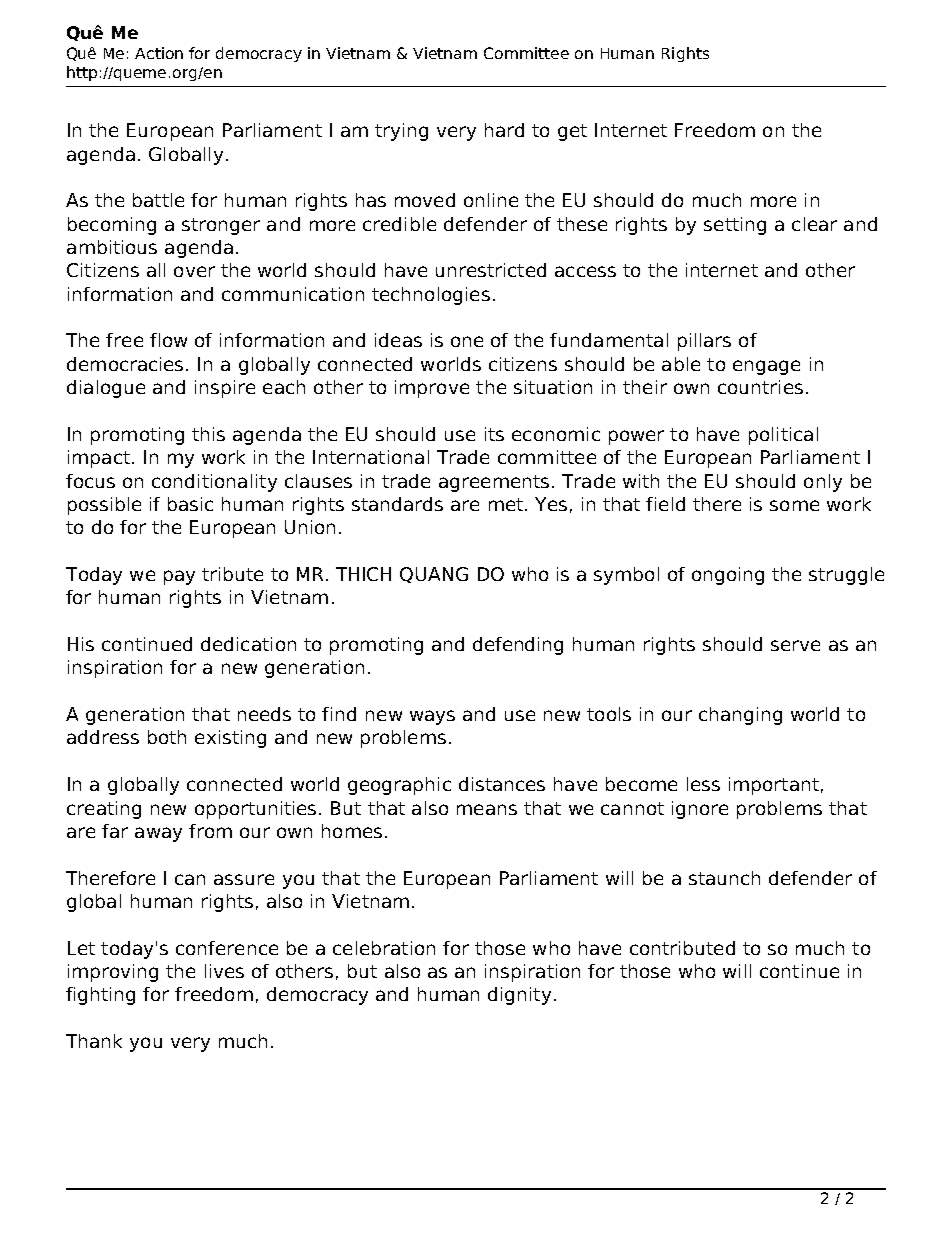 Image resolution: width=952 pixels, height=1233 pixels. I want to click on QUANG, so click(434, 575).
